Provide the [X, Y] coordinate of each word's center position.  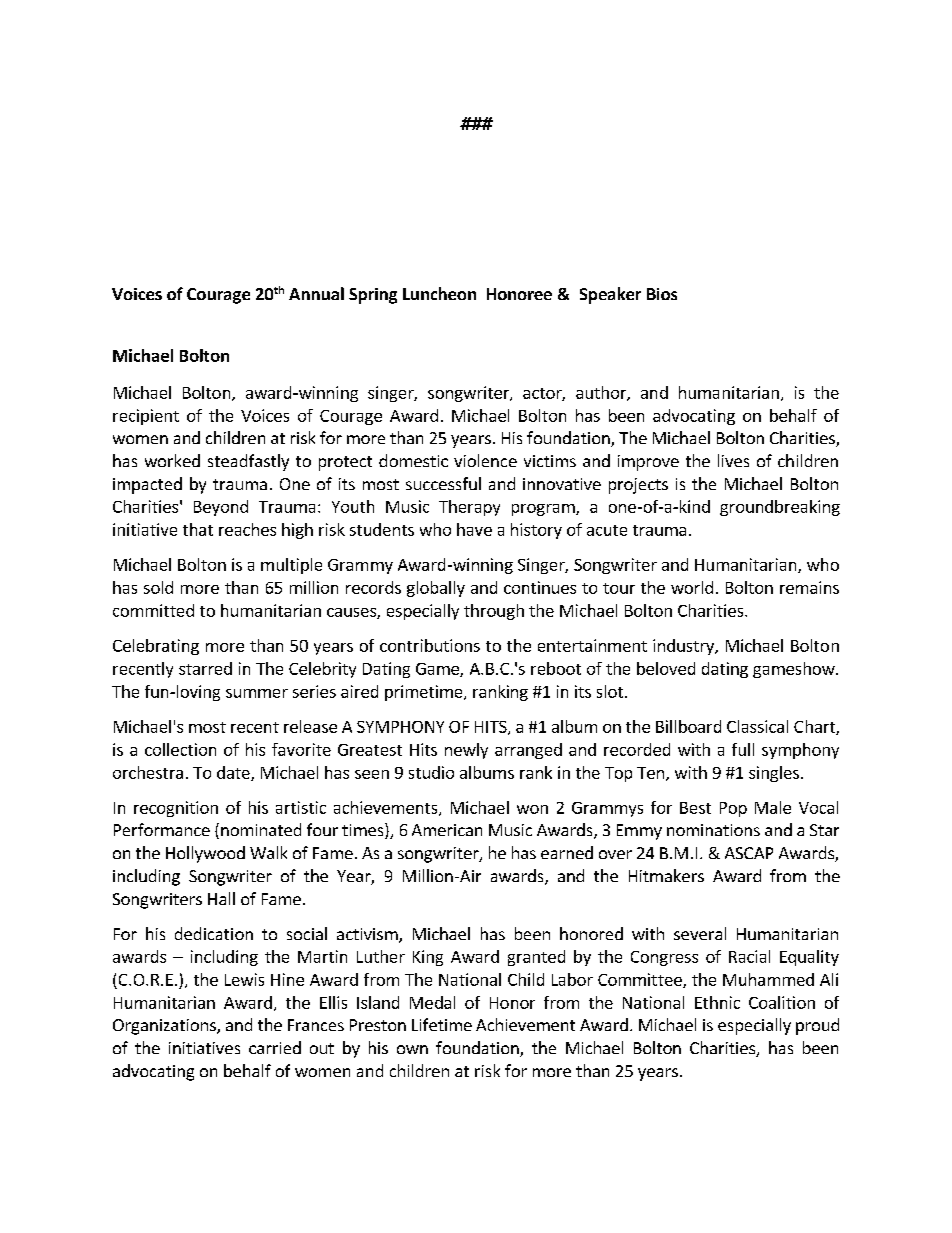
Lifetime [442, 1024]
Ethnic [717, 1002]
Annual [316, 293]
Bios [662, 294]
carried [275, 1047]
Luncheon [439, 293]
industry [684, 647]
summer [257, 693]
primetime [425, 693]
